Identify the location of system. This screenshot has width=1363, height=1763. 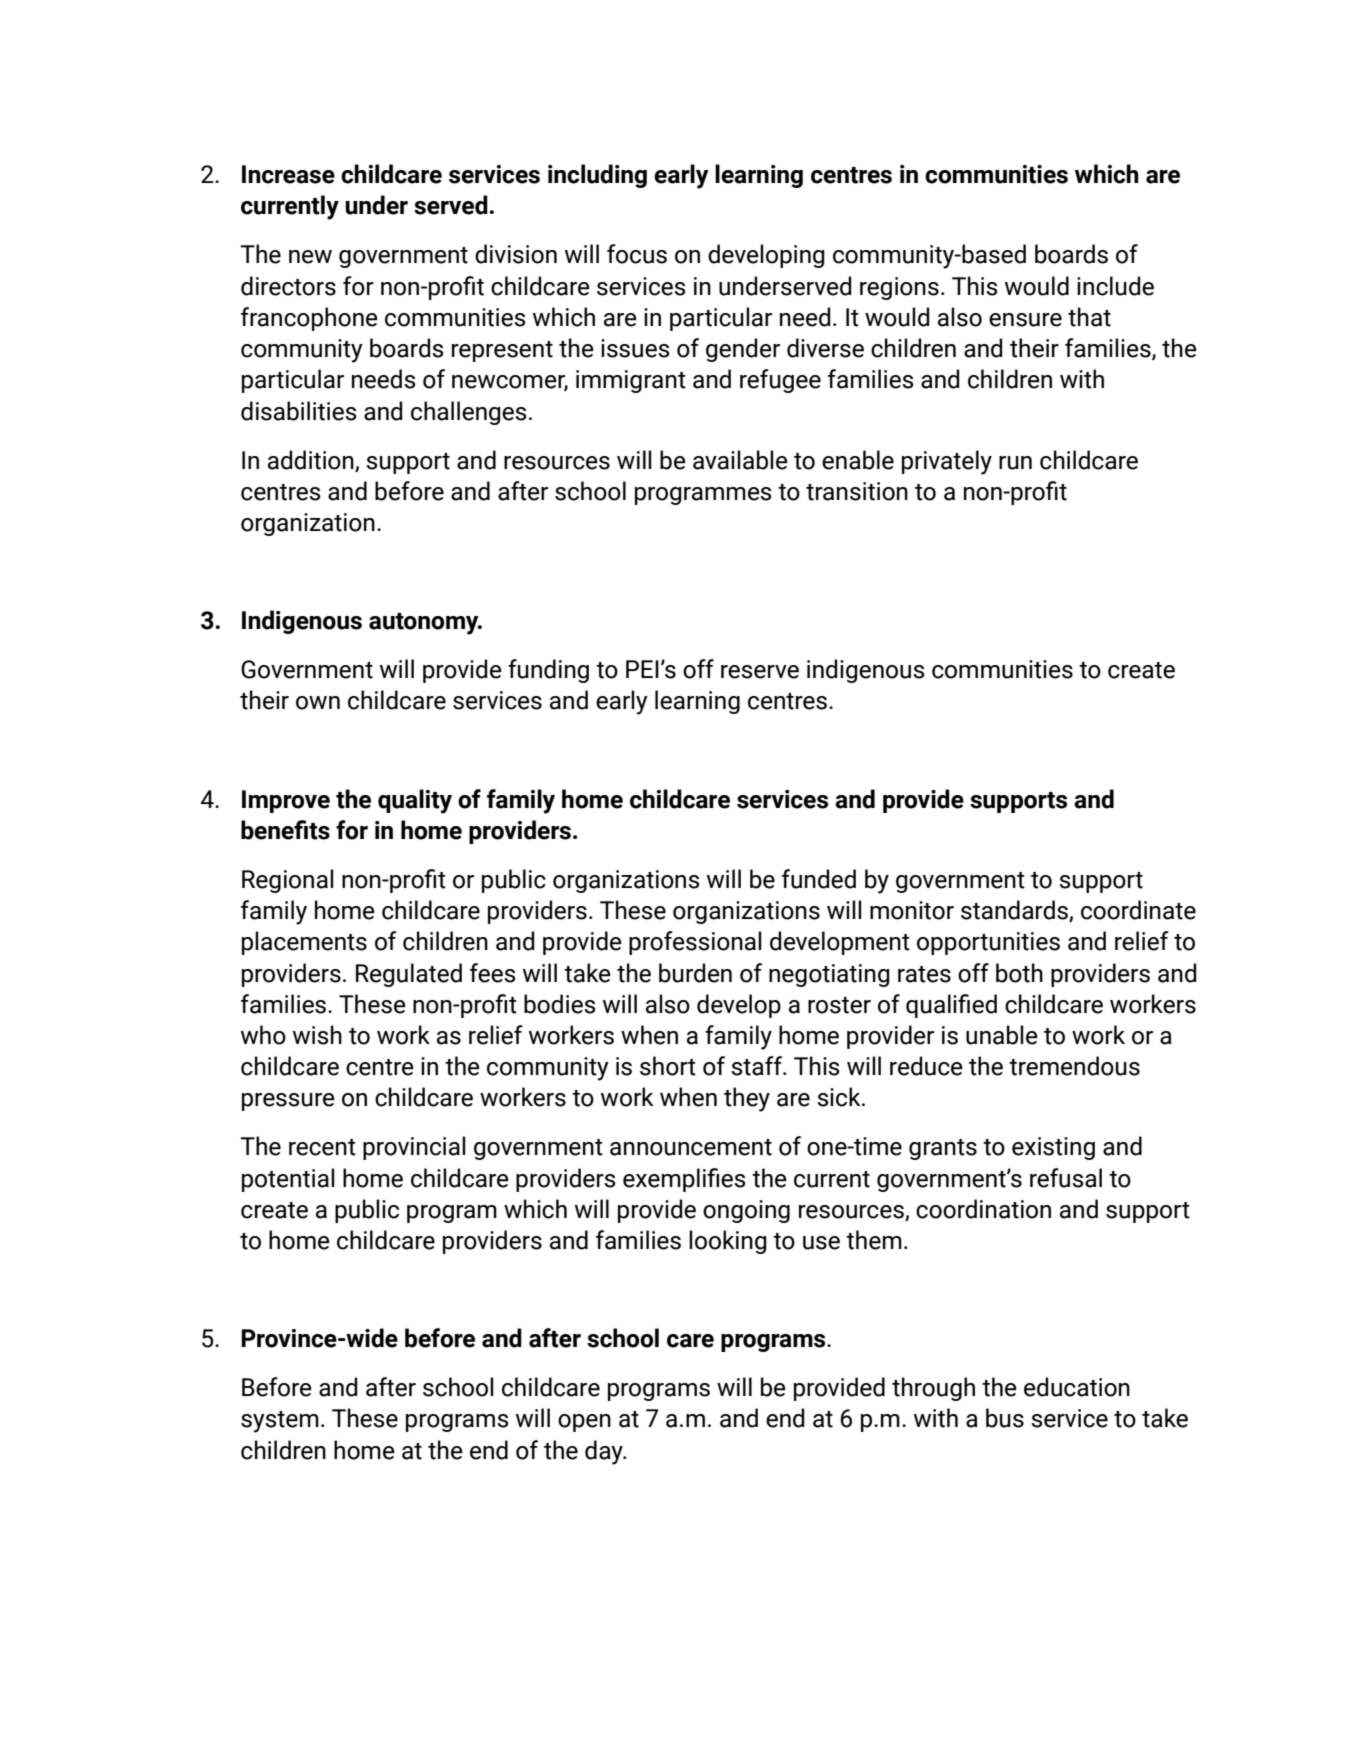
(280, 1422).
